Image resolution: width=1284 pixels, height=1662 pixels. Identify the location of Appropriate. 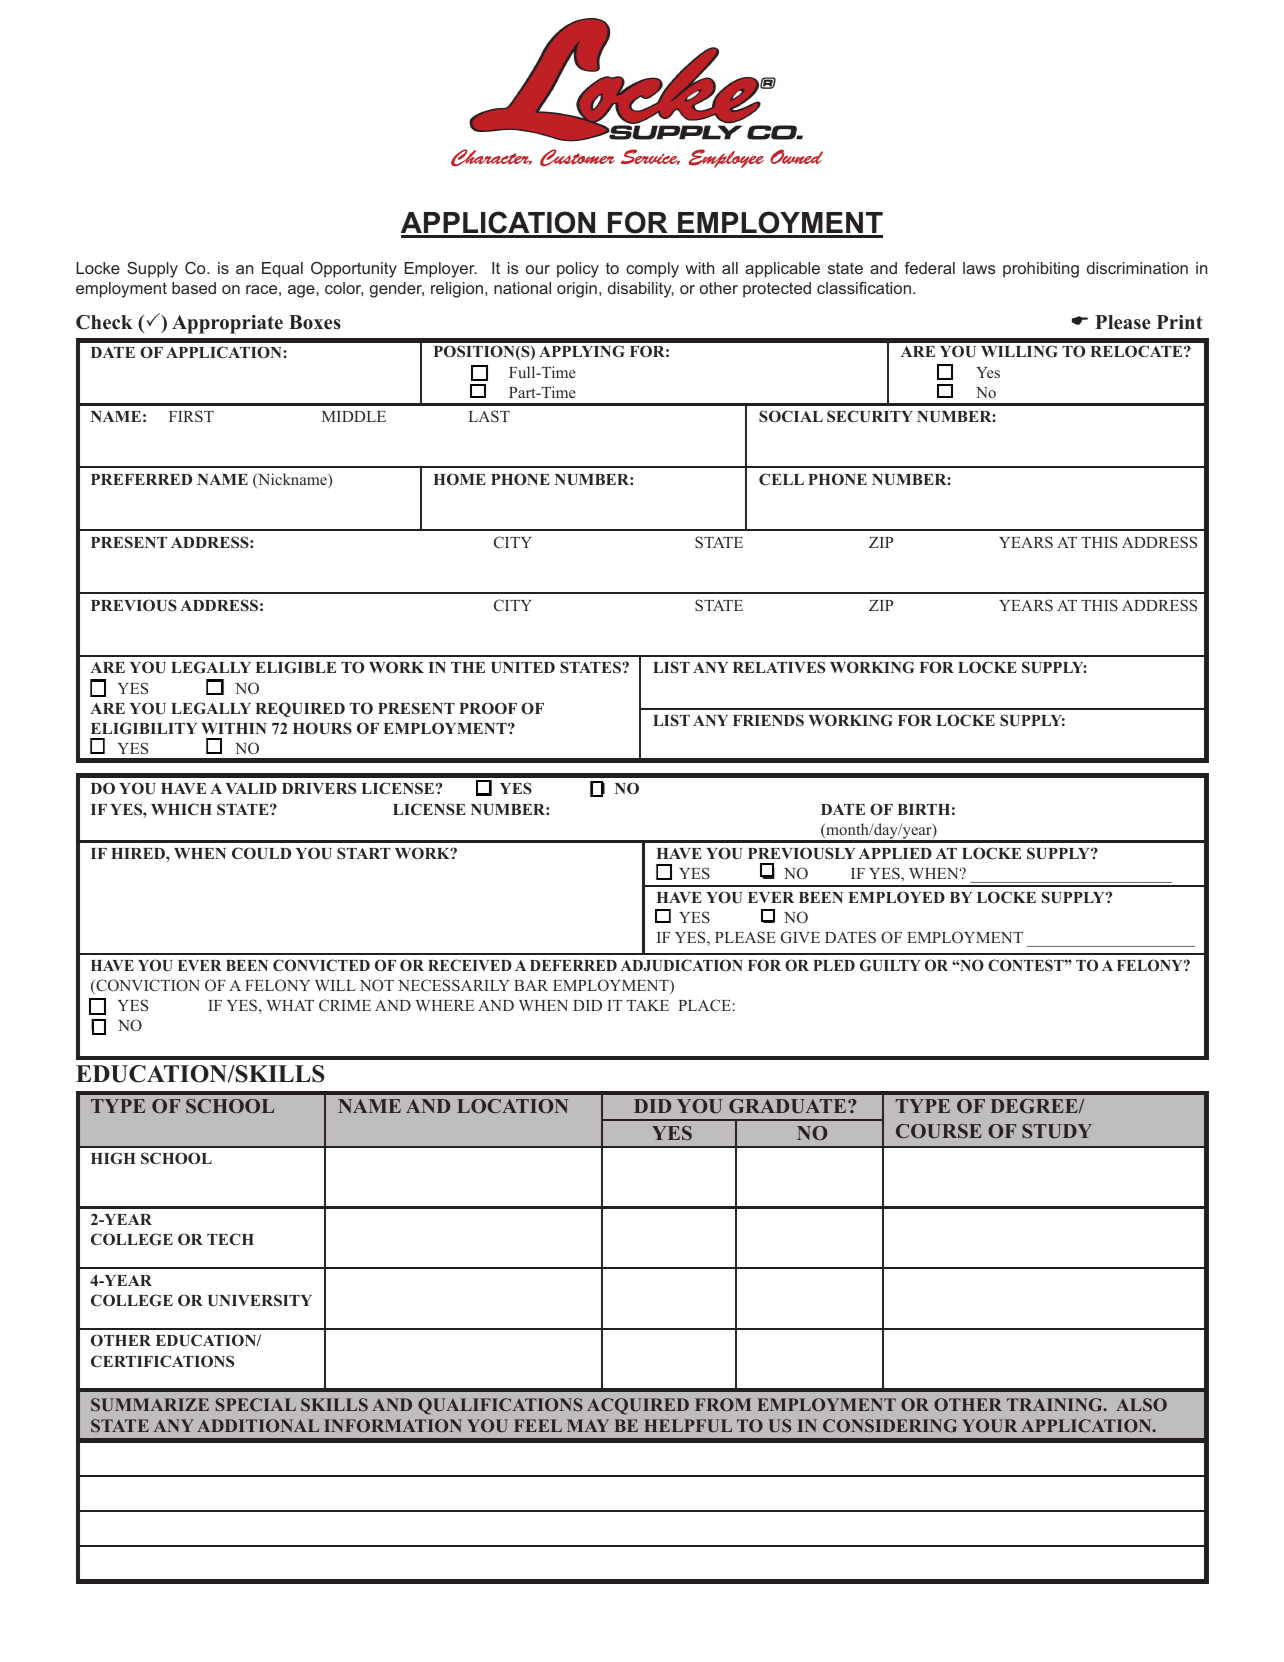
(227, 324).
